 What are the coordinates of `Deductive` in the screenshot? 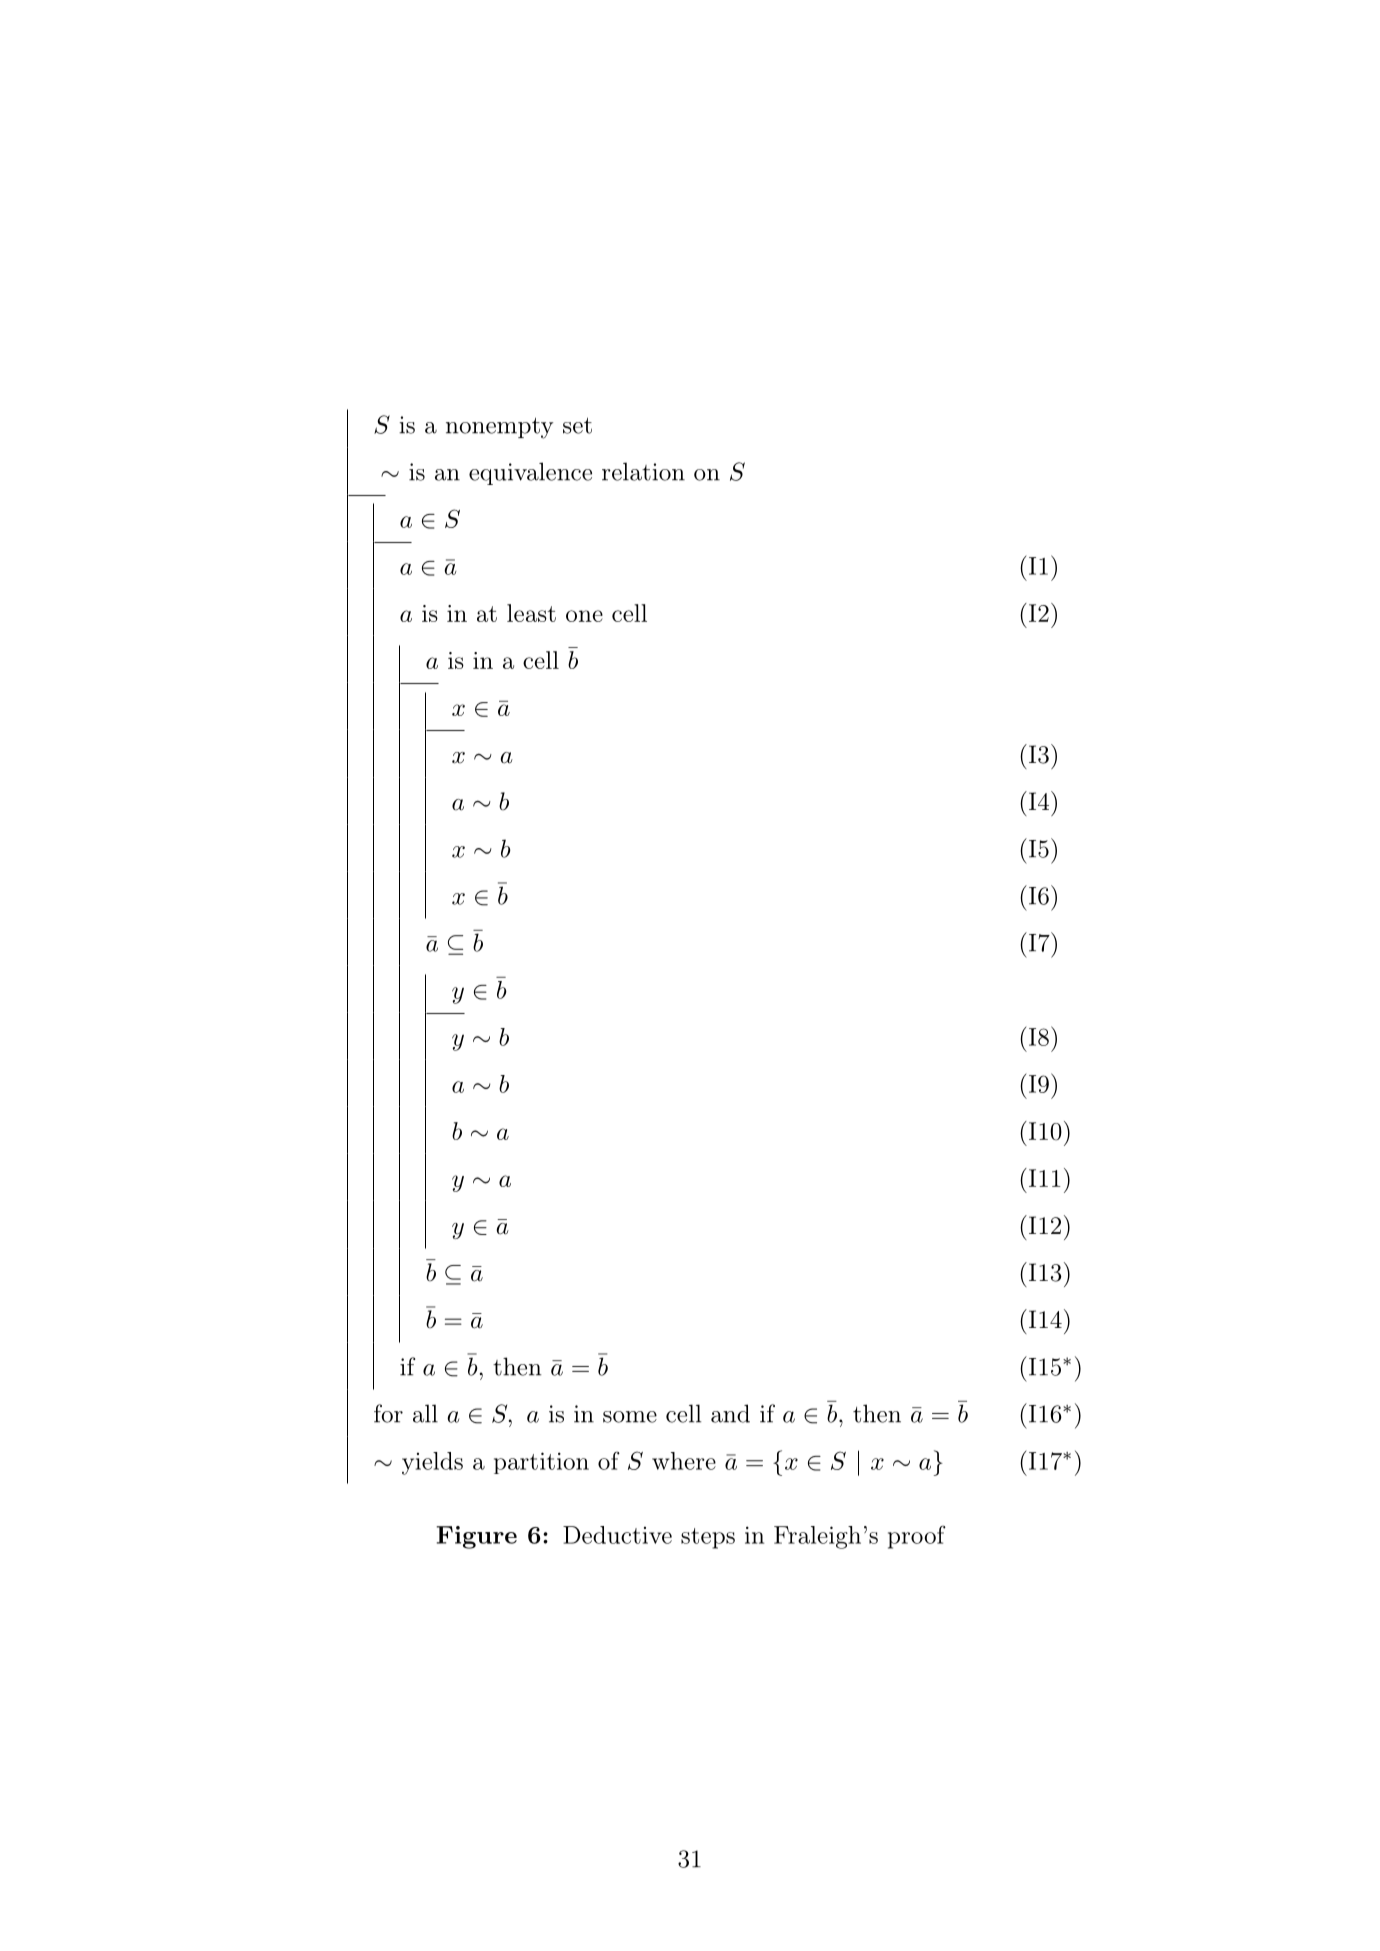 It's located at (617, 1535).
